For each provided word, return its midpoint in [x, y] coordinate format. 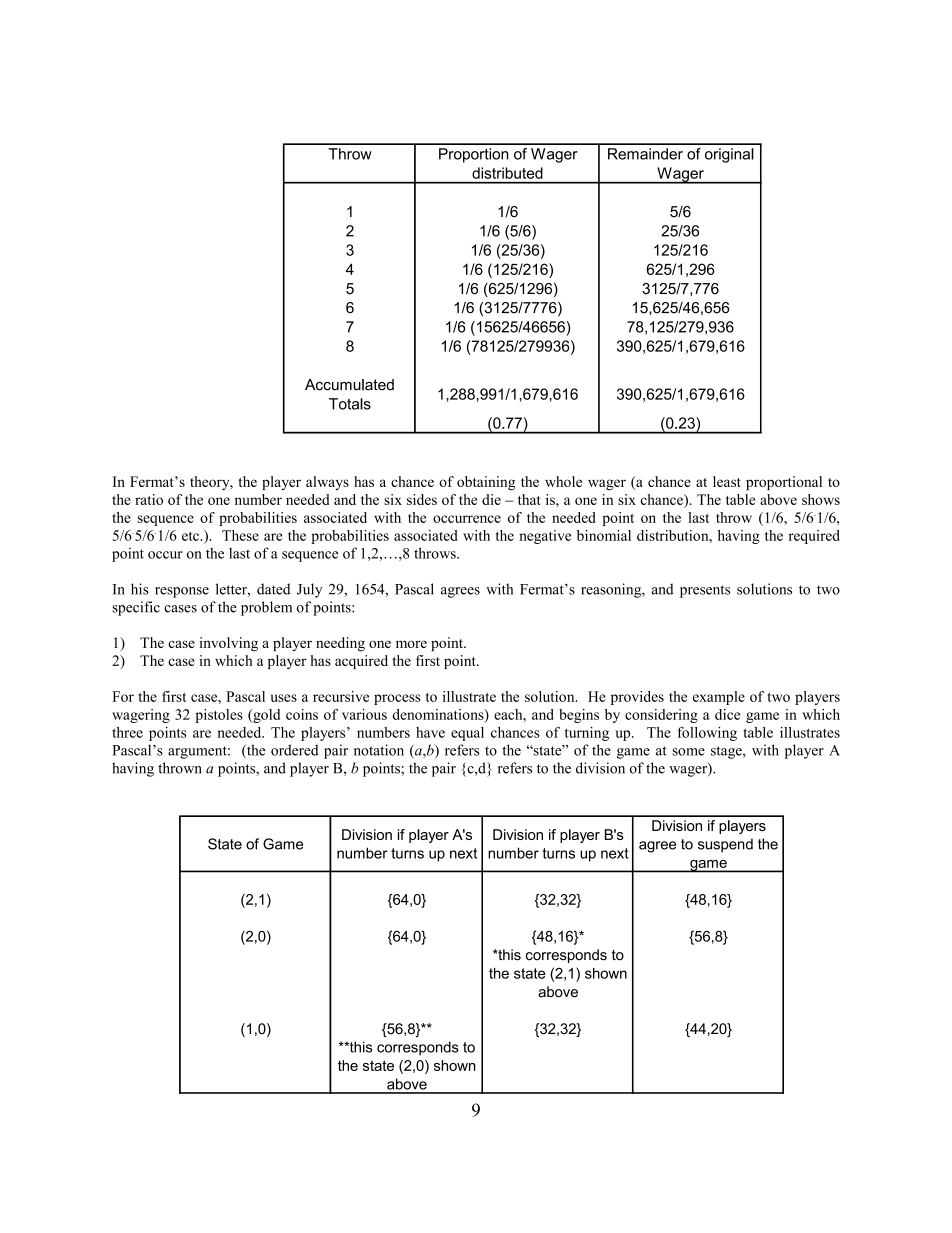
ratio [149, 499]
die [491, 499]
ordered [295, 750]
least [727, 481]
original [729, 155]
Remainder [645, 154]
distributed [507, 173]
